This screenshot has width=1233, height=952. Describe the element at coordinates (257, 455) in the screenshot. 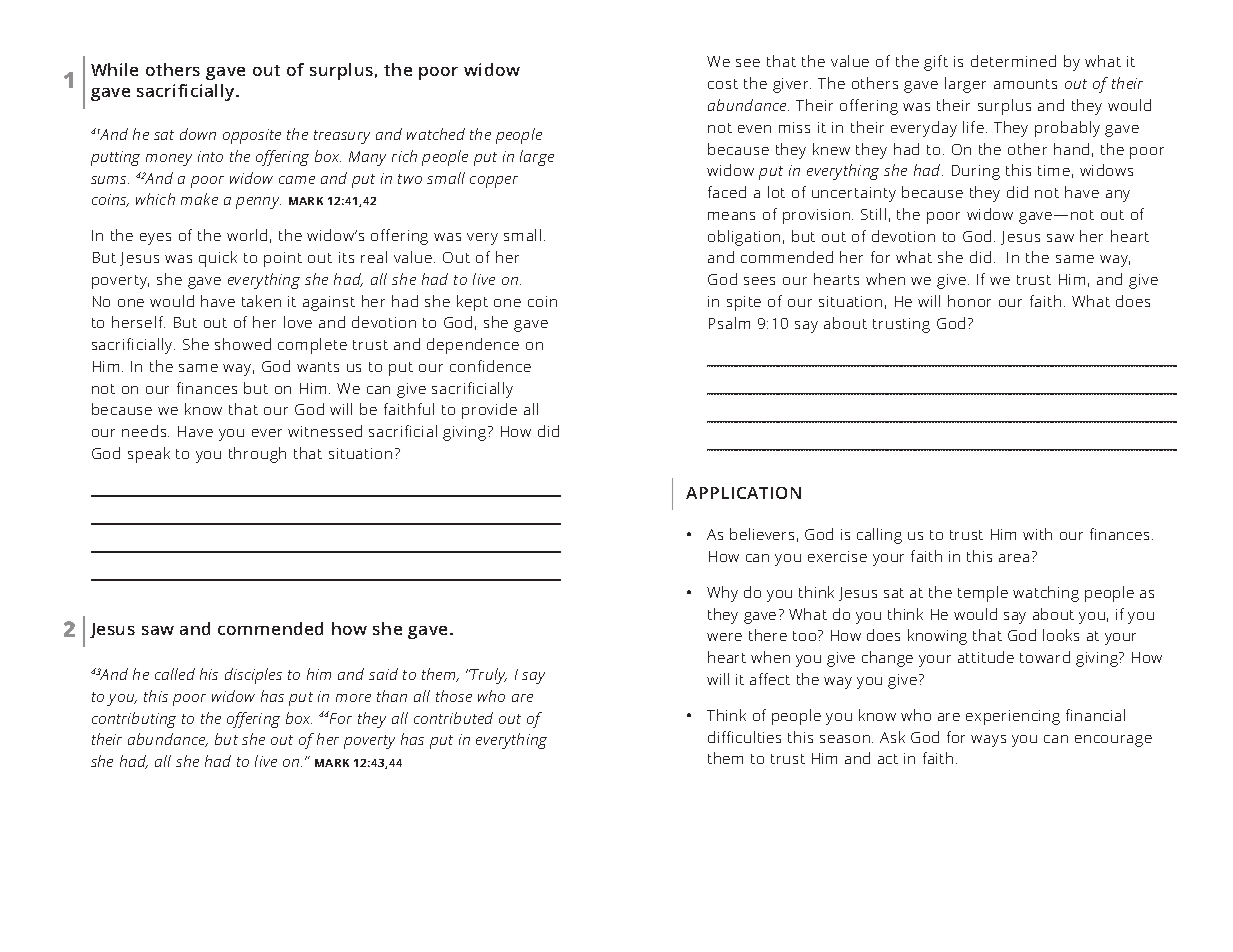

I see `through` at that location.
